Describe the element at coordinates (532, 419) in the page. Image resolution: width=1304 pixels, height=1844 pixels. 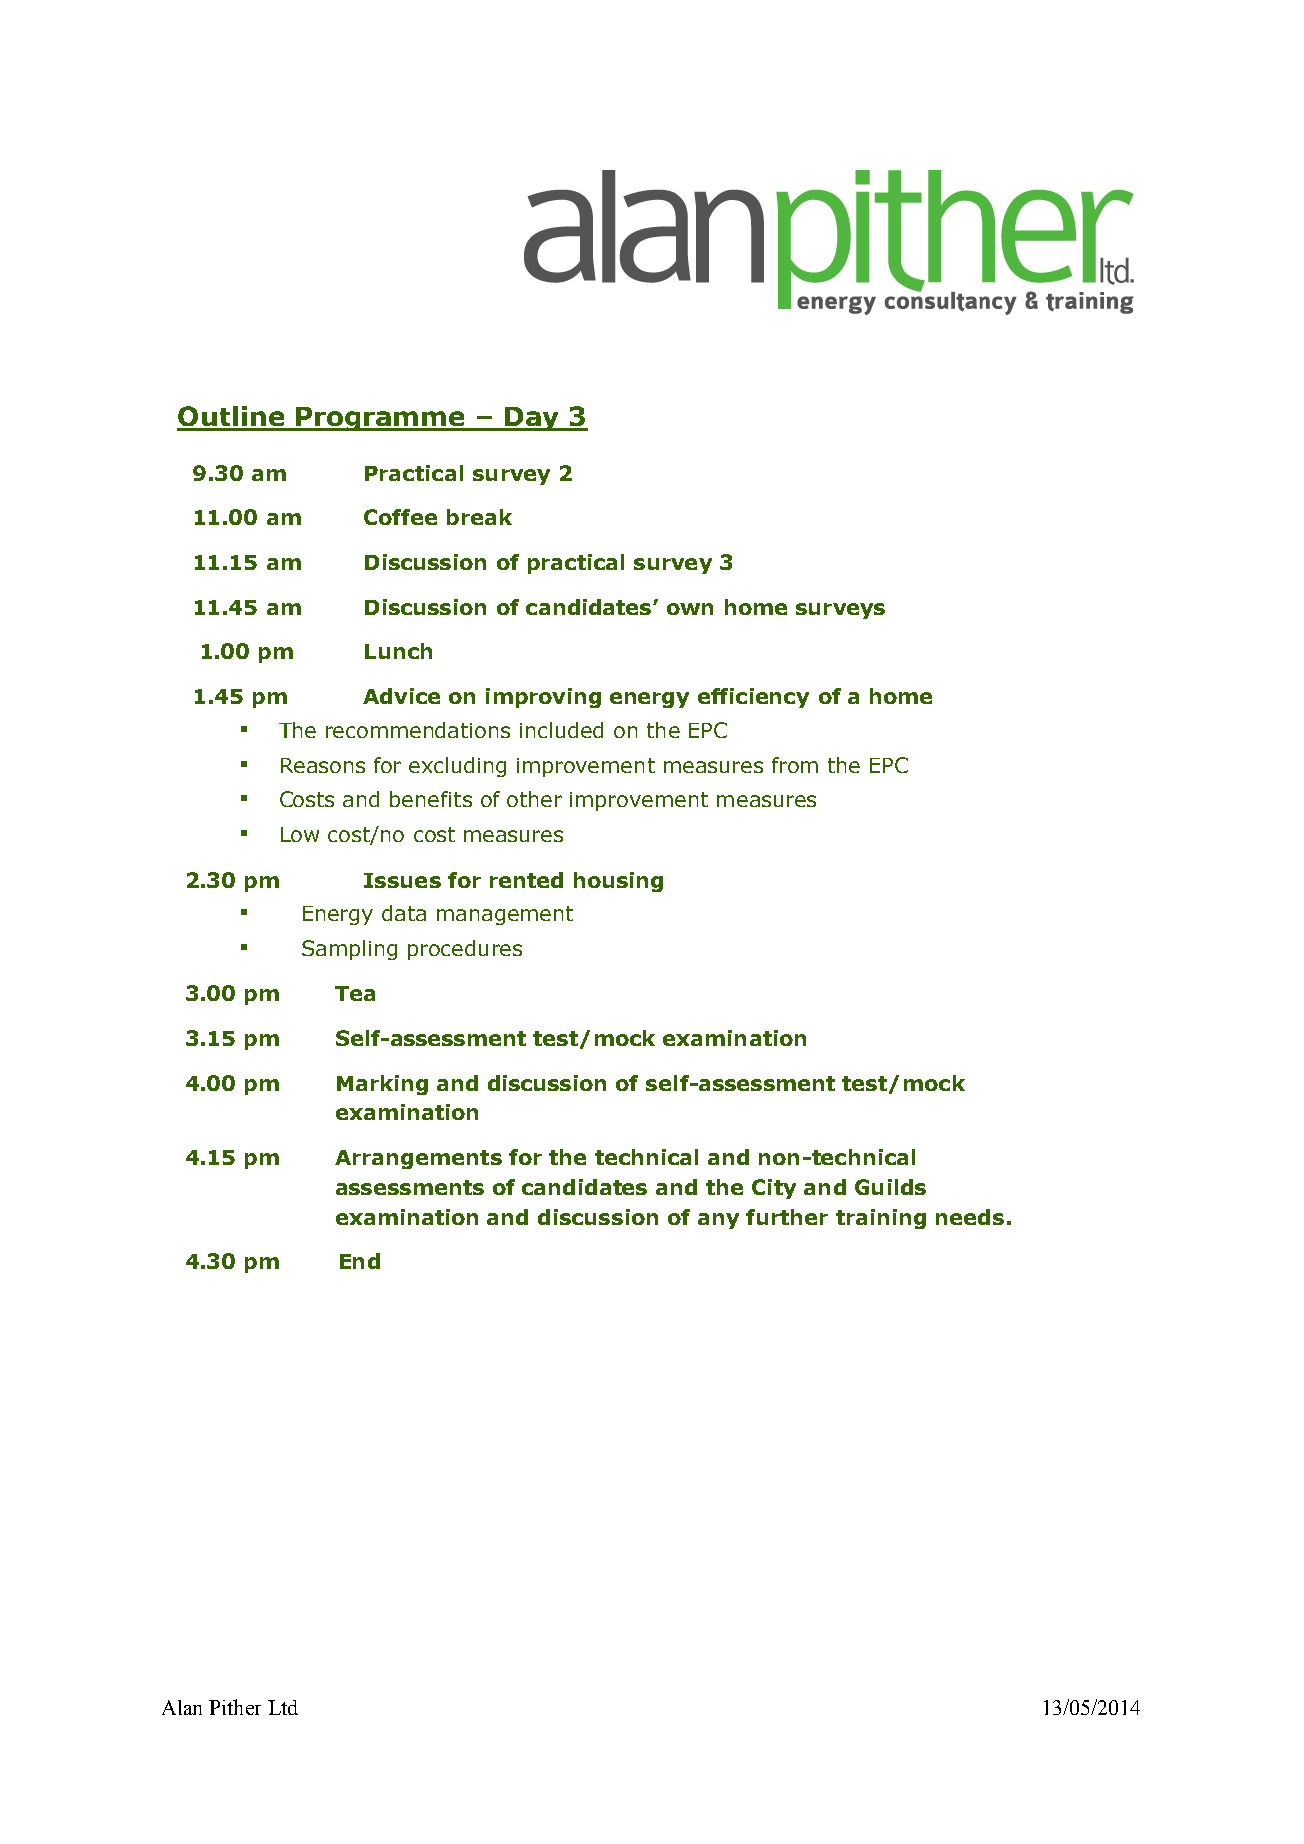
I see `Day` at that location.
